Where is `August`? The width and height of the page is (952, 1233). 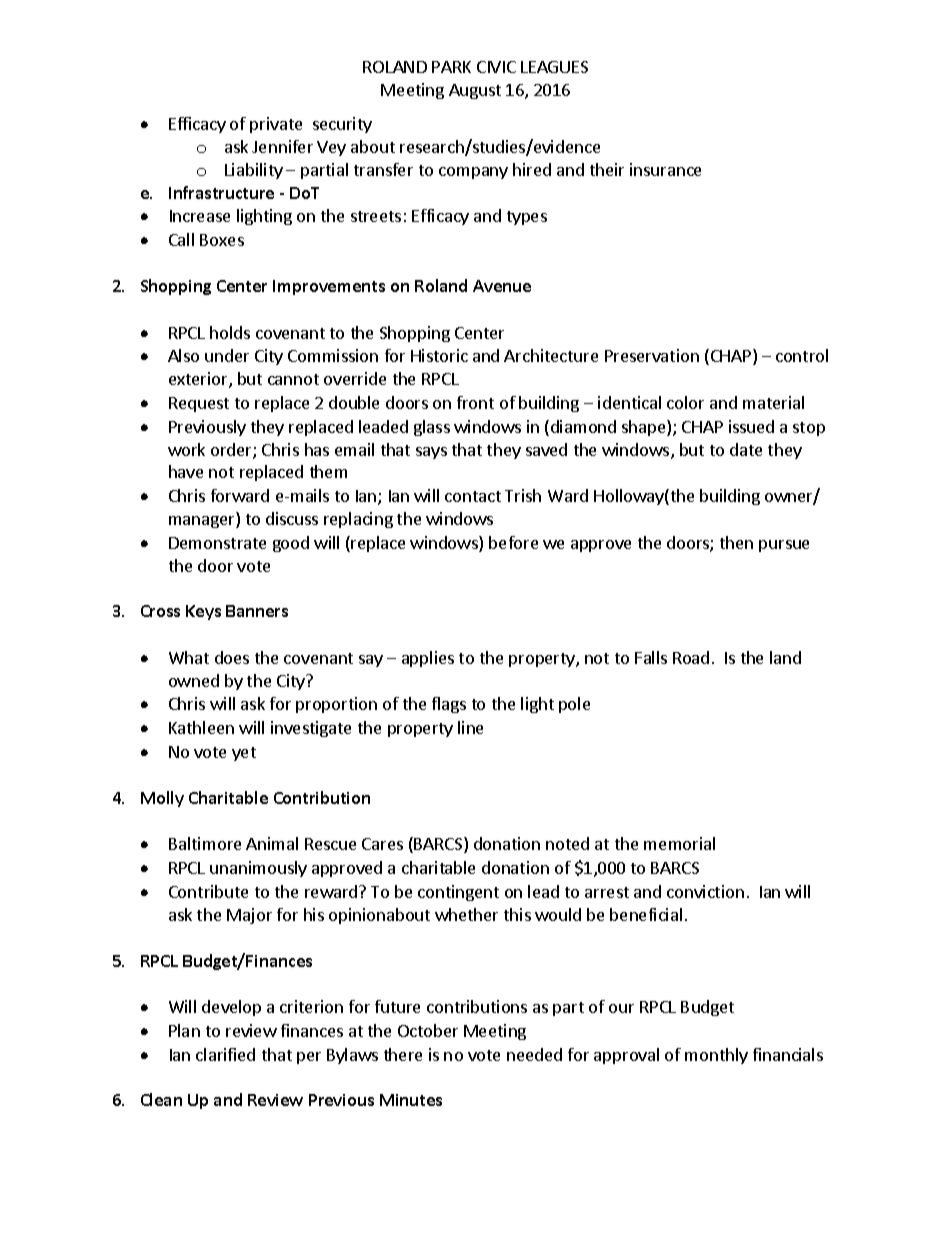 August is located at coordinates (475, 91).
